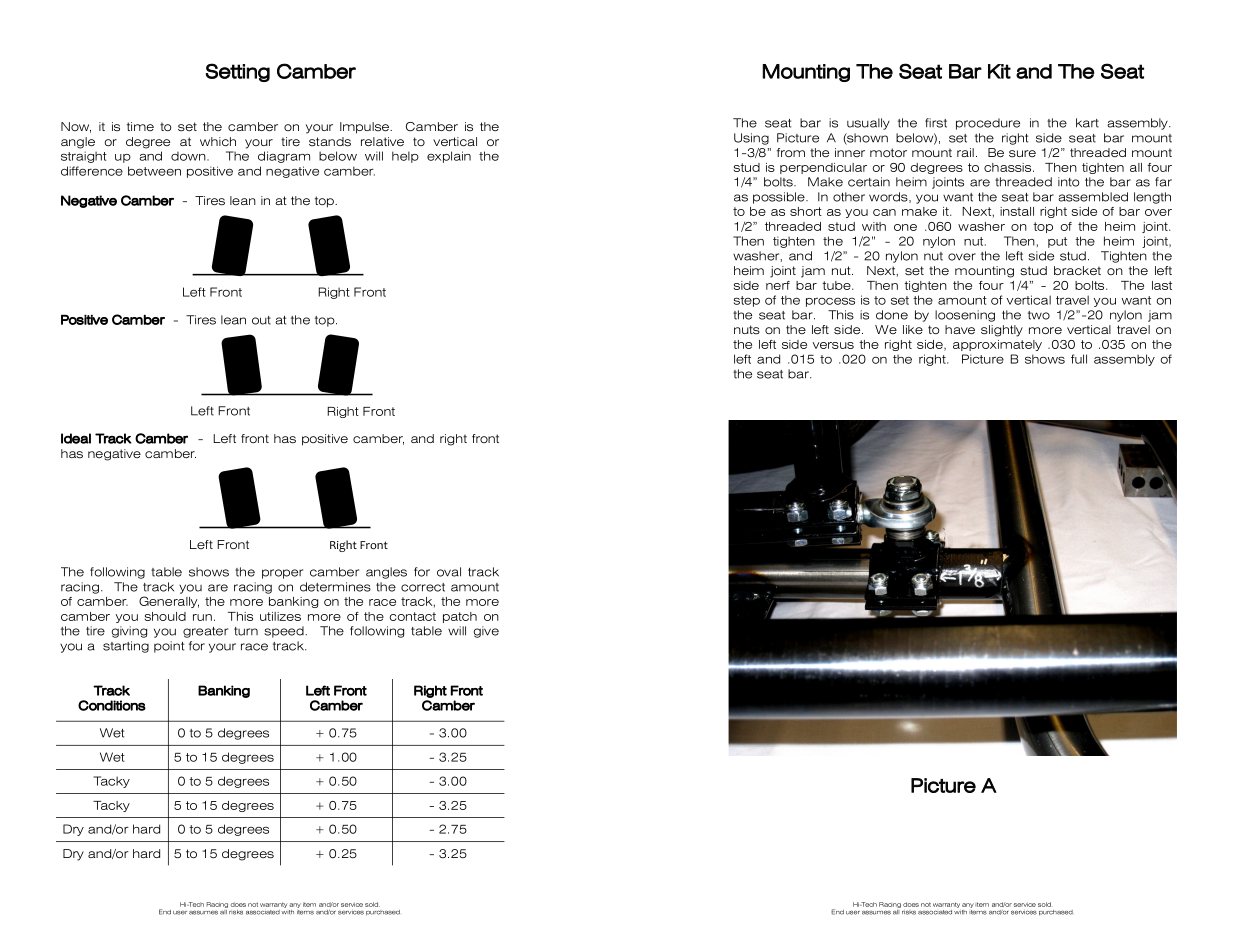  I want to click on full, so click(1079, 359).
